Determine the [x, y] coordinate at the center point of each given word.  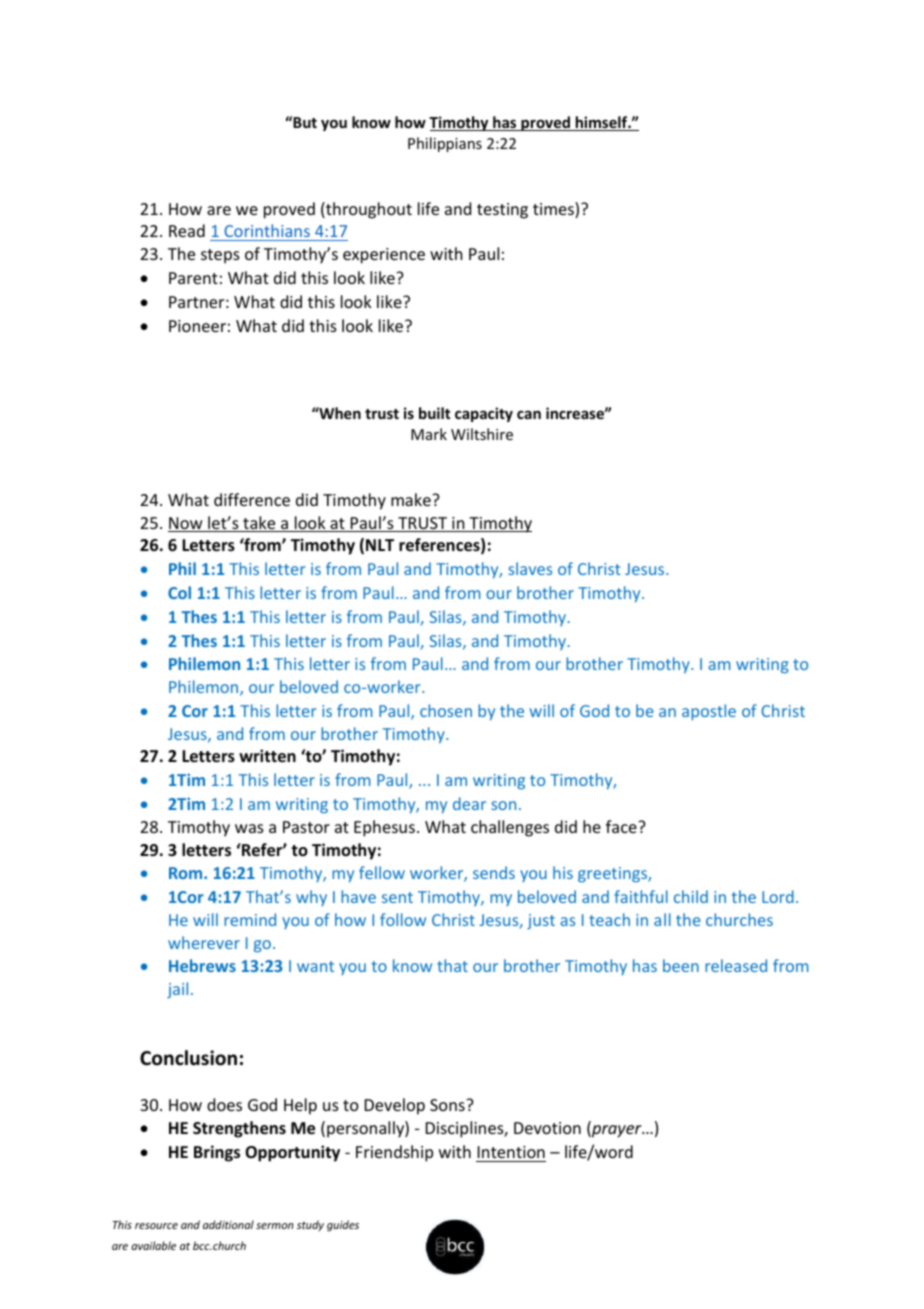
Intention [511, 1152]
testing [502, 211]
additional [228, 1224]
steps [220, 256]
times [554, 210]
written [267, 756]
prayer [617, 1131]
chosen [446, 710]
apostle [709, 712]
